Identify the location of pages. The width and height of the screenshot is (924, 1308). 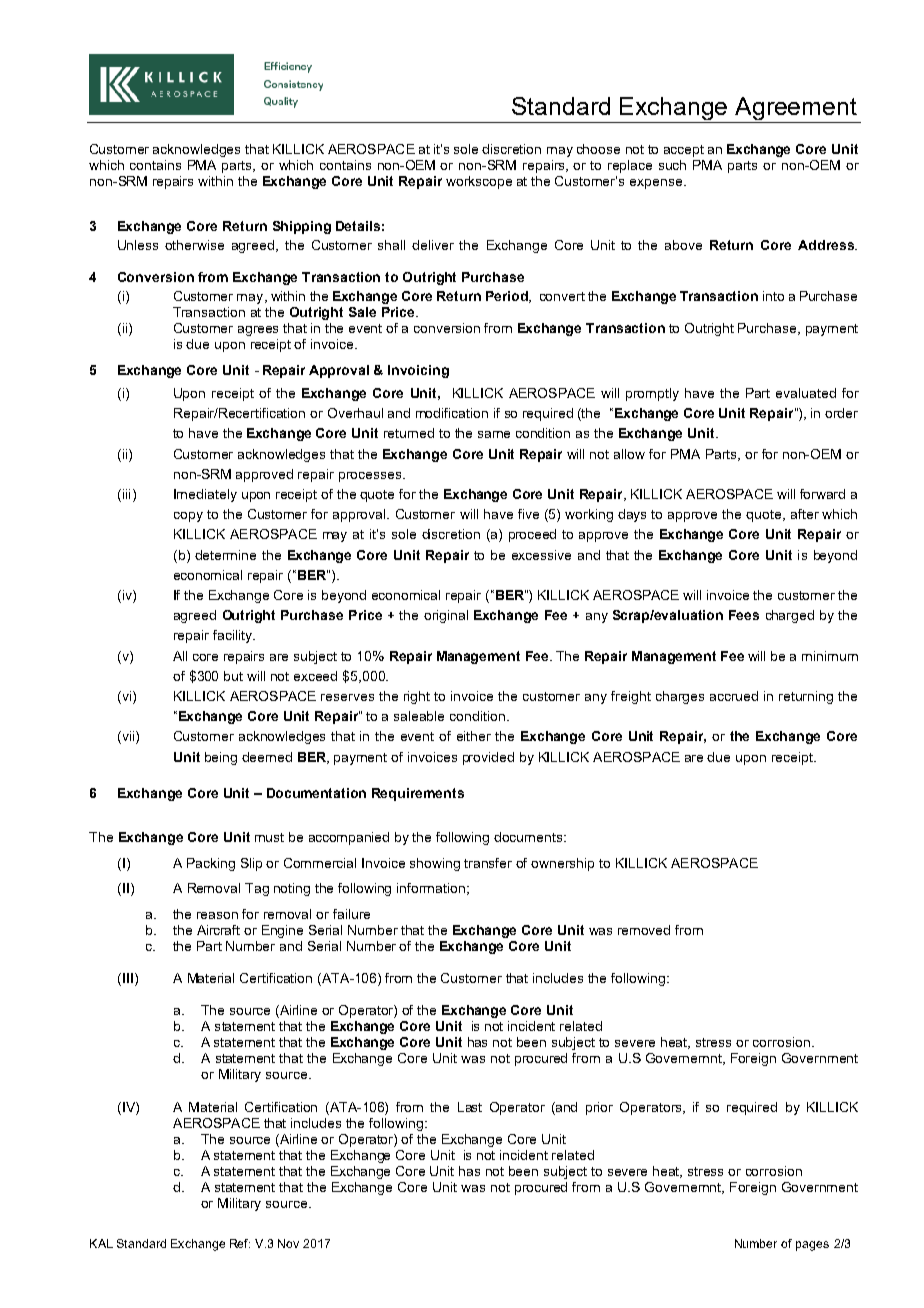
(812, 1246).
